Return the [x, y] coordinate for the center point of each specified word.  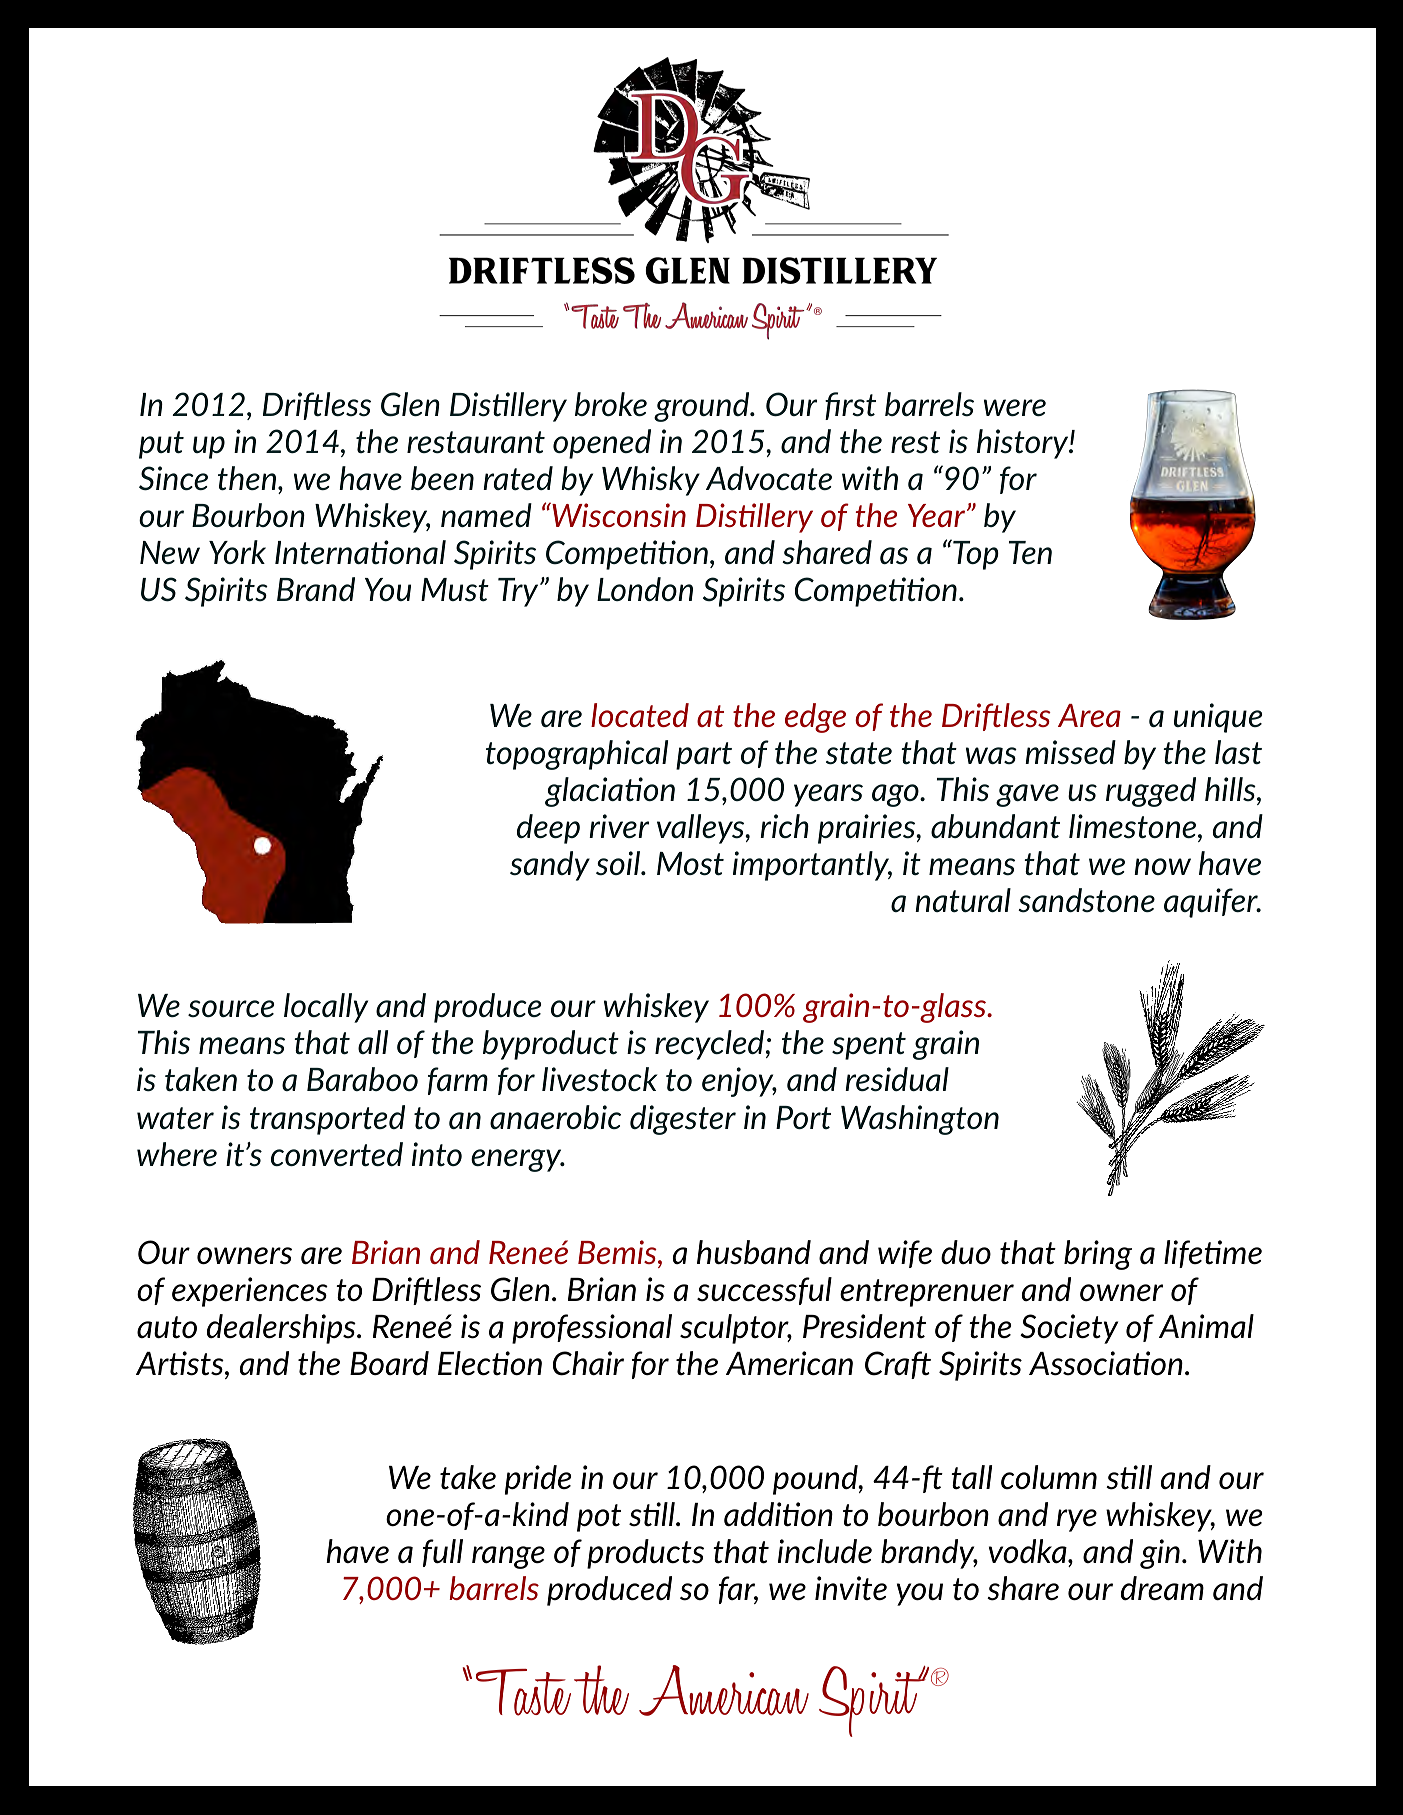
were [1015, 407]
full [443, 1553]
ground [703, 407]
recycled [709, 1045]
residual [897, 1079]
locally [326, 1008]
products [645, 1554]
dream [1162, 1588]
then [248, 478]
